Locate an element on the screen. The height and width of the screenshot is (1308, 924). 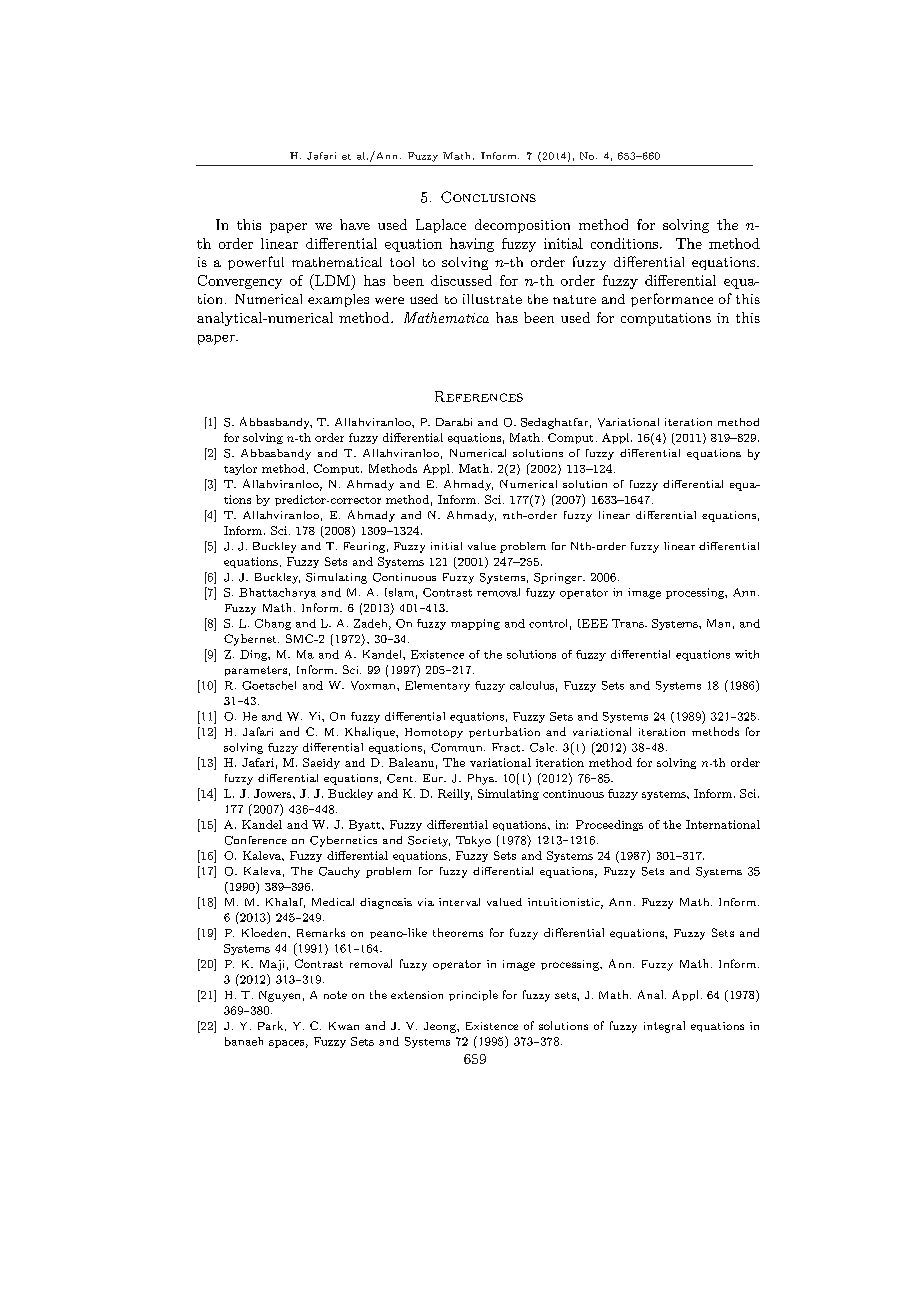
Nguyen is located at coordinates (279, 996).
